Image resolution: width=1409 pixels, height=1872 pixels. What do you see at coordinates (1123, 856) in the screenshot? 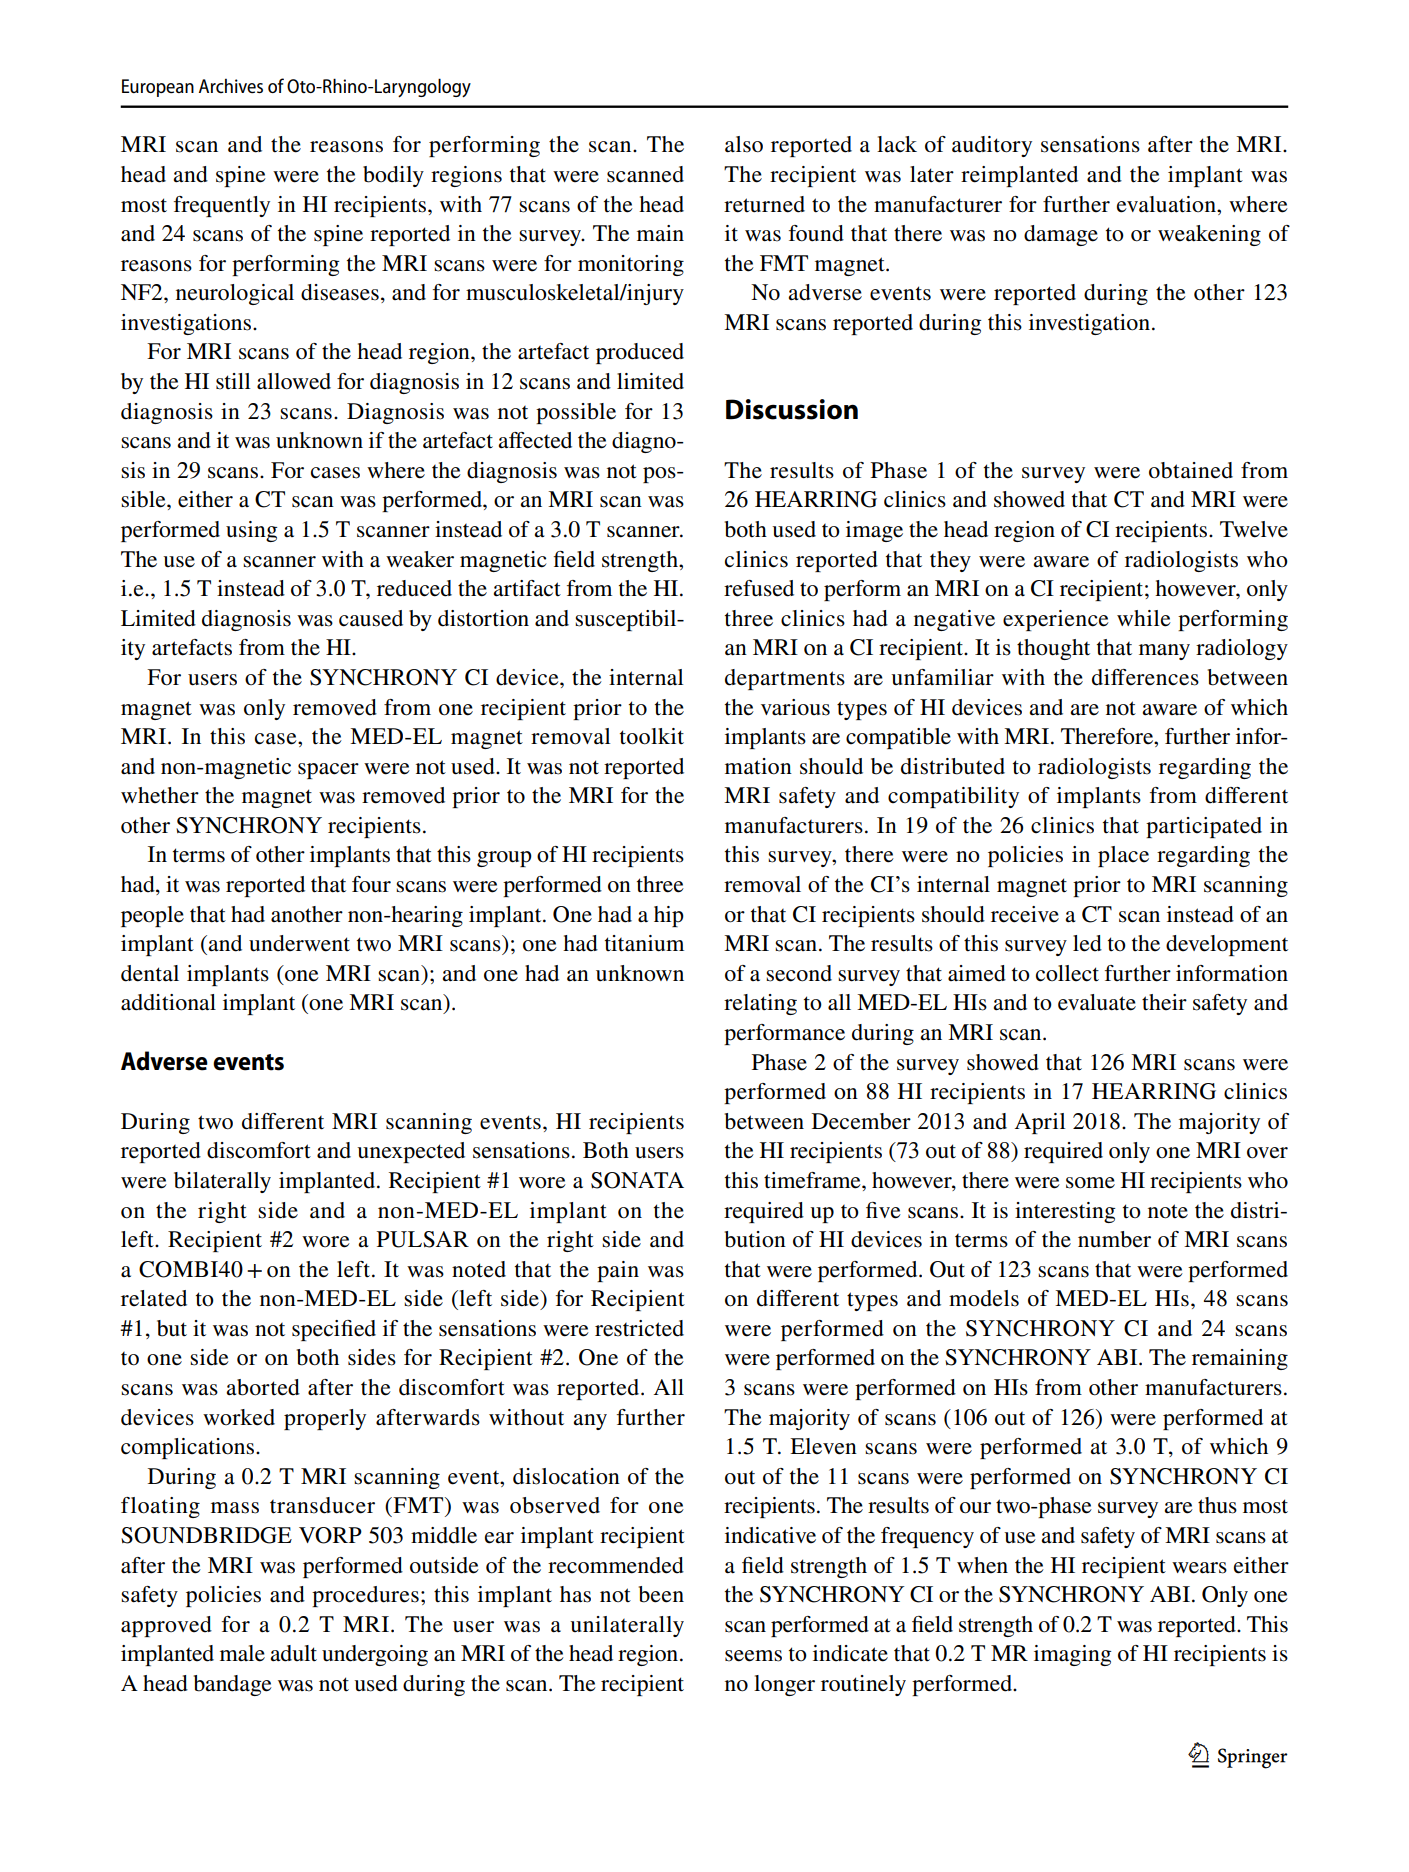
I see `place` at bounding box center [1123, 856].
